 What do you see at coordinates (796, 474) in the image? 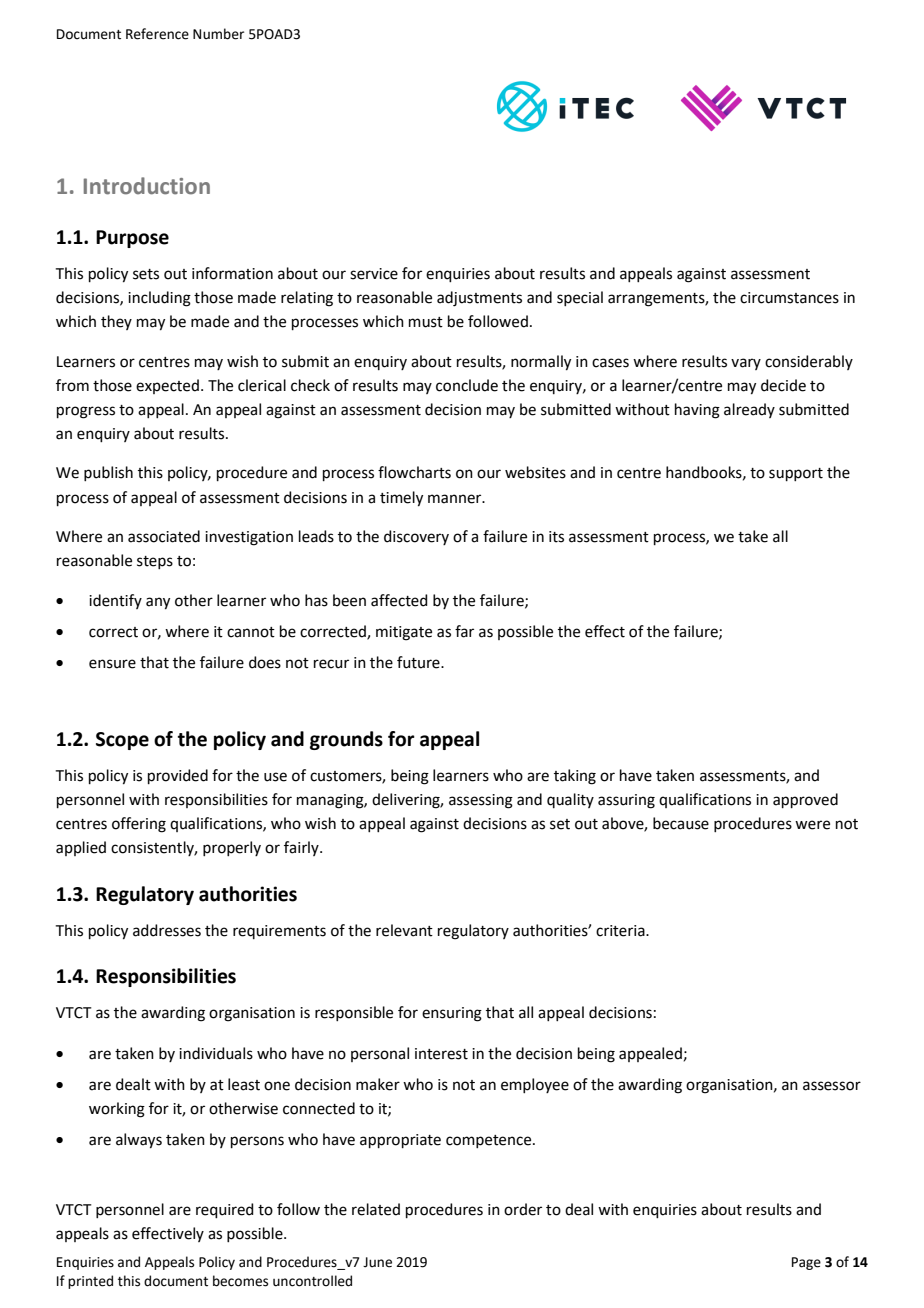
I see `support` at bounding box center [796, 474].
